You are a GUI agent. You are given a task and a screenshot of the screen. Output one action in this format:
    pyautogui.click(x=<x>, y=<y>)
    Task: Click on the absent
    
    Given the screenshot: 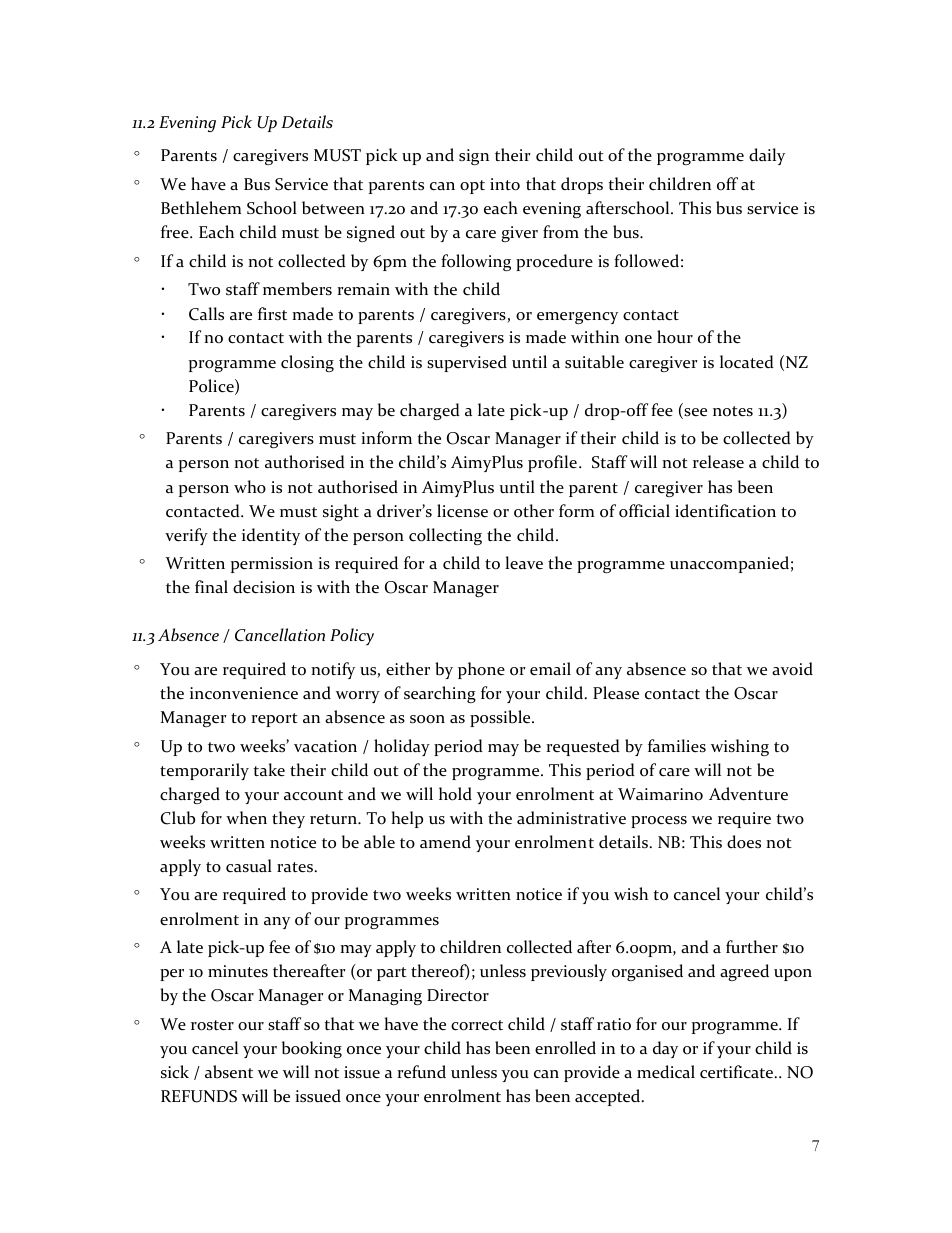 What is the action you would take?
    pyautogui.click(x=229, y=1072)
